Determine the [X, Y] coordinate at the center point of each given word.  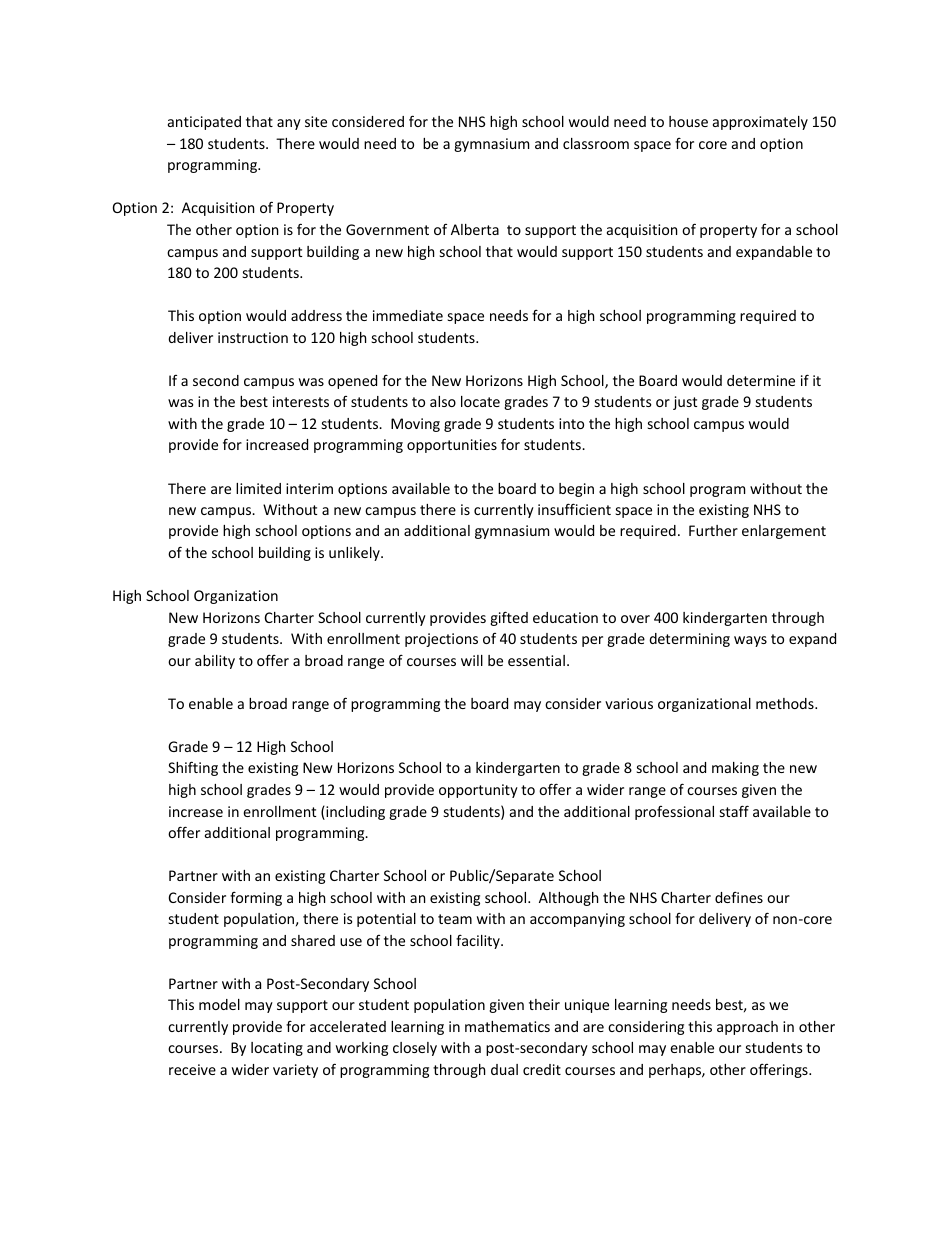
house [688, 121]
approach [747, 1028]
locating [277, 1049]
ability [215, 662]
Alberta [475, 229]
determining [689, 640]
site [316, 121]
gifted [509, 618]
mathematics [507, 1026]
